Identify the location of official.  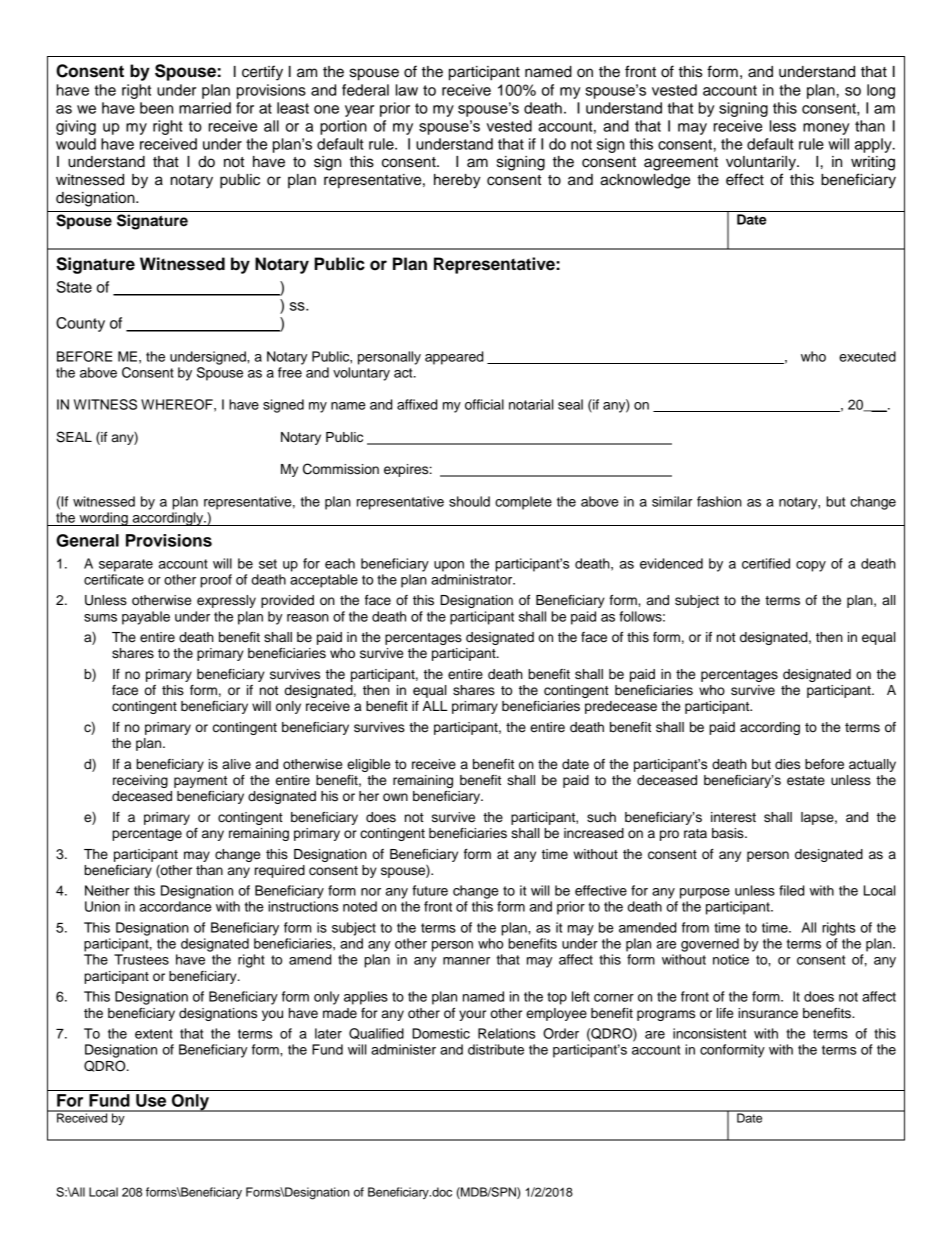
(484, 404).
